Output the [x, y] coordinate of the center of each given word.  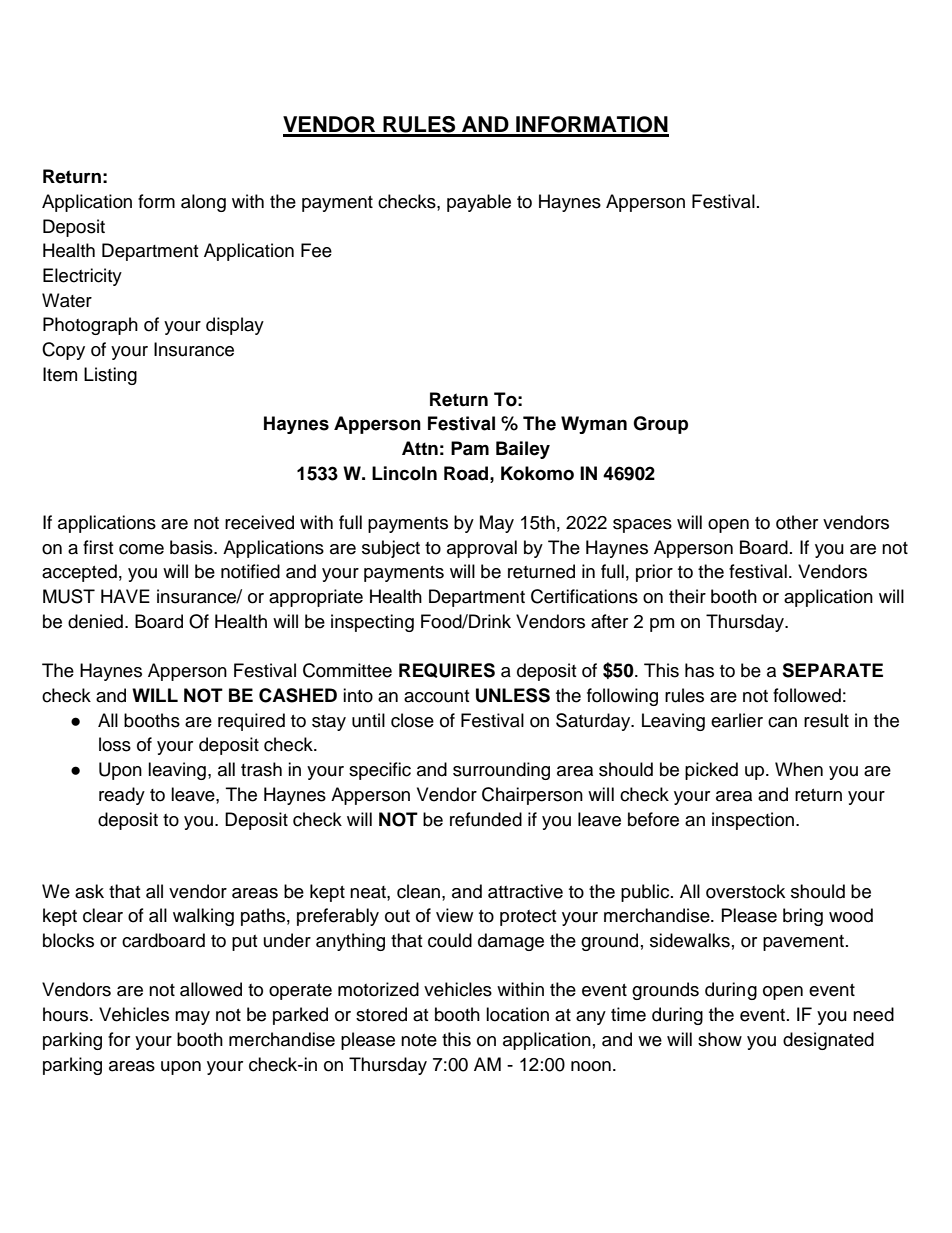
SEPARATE [832, 670]
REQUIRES [447, 670]
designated [828, 1041]
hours [67, 1014]
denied [95, 621]
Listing [110, 376]
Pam [470, 448]
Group [660, 425]
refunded [486, 819]
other [797, 522]
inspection [753, 821]
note [419, 1040]
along [203, 203]
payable [479, 203]
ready [122, 796]
